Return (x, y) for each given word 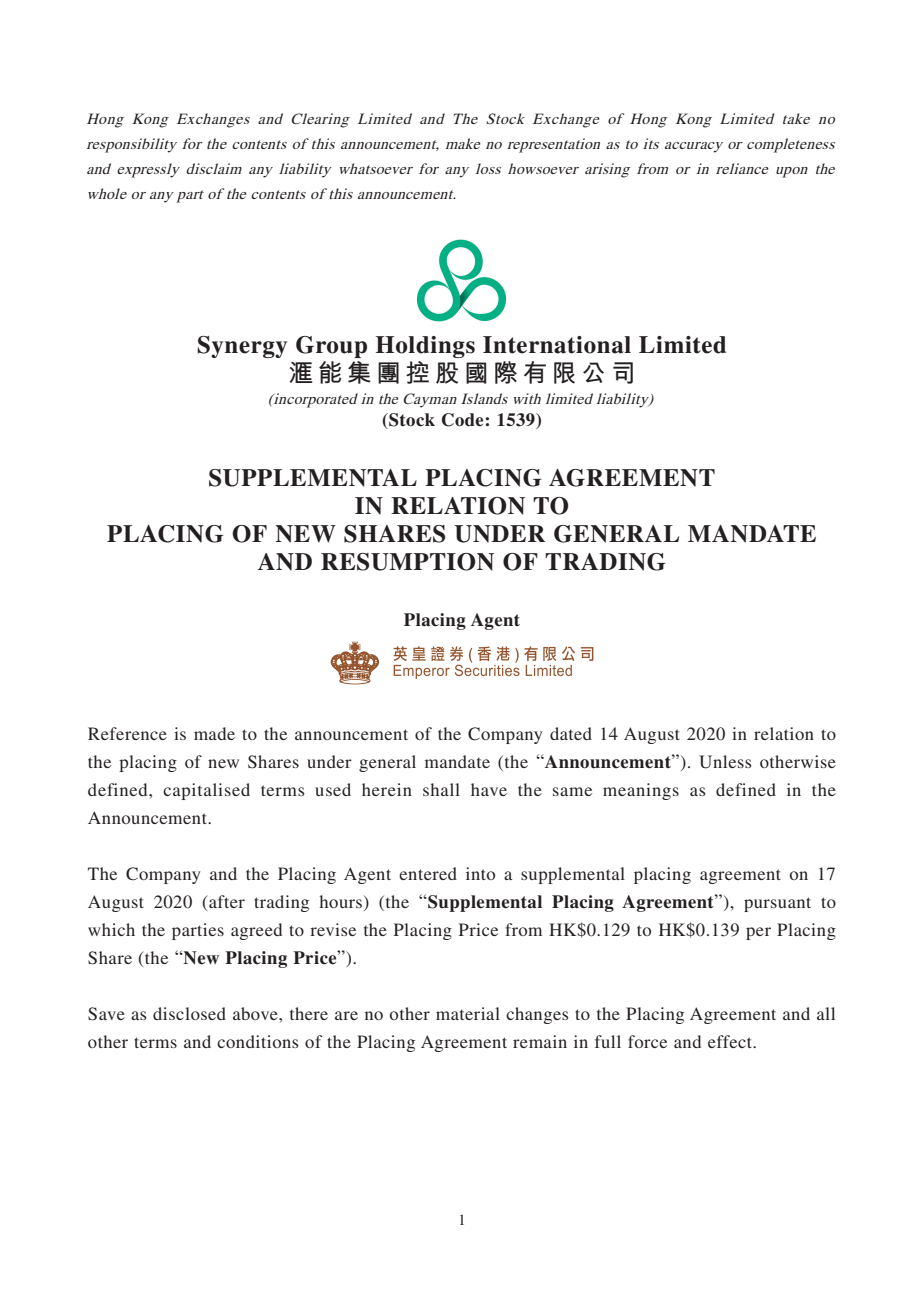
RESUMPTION (407, 562)
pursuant (777, 904)
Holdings (425, 347)
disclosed (189, 1013)
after (226, 903)
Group (331, 347)
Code (462, 420)
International (557, 345)
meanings (641, 791)
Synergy (242, 347)
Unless (725, 762)
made (214, 733)
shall (441, 789)
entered (428, 873)
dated (571, 733)
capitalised (206, 791)
